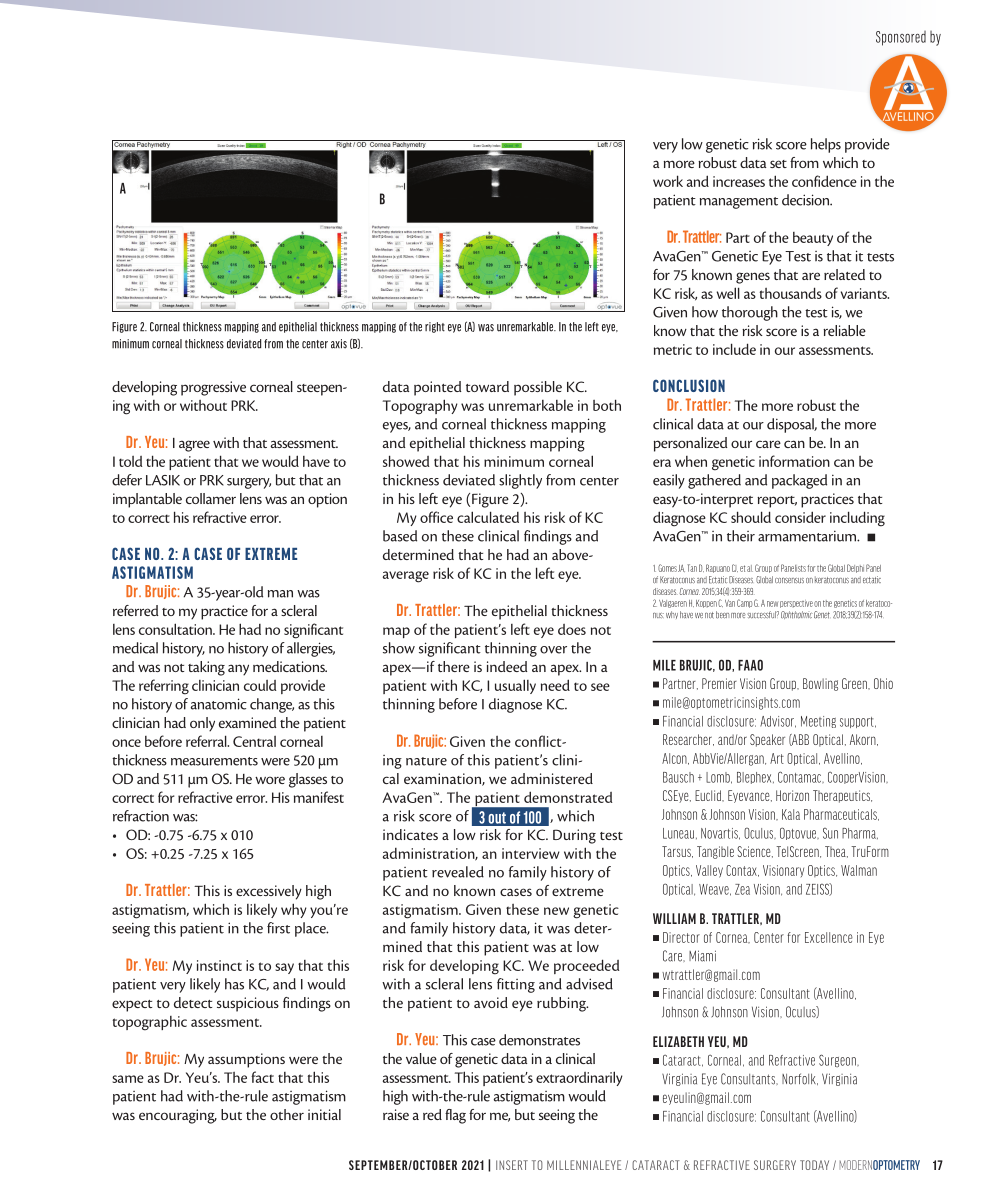  What do you see at coordinates (538, 388) in the document?
I see `possible` at bounding box center [538, 388].
